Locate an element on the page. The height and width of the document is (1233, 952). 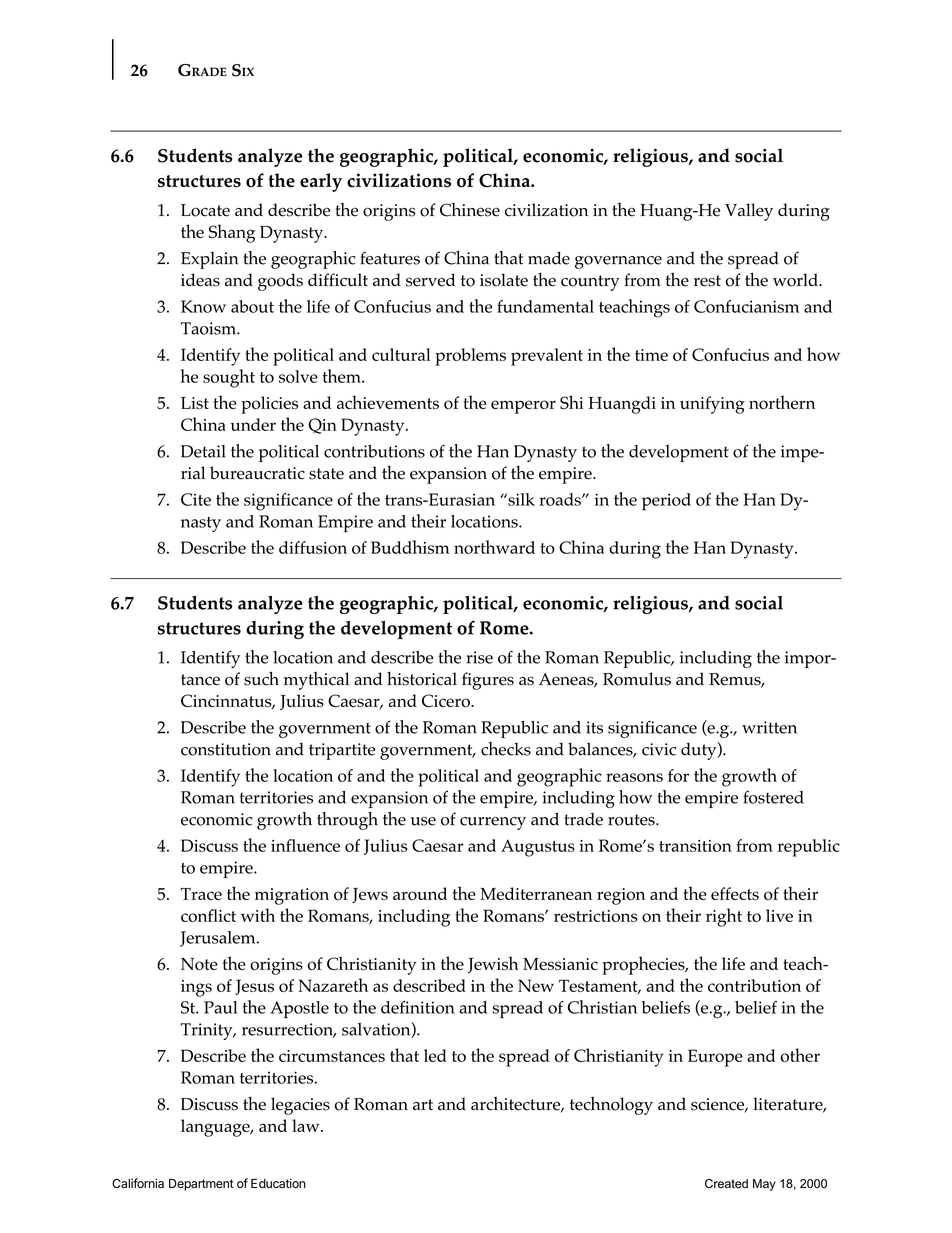
currency is located at coordinates (493, 823).
